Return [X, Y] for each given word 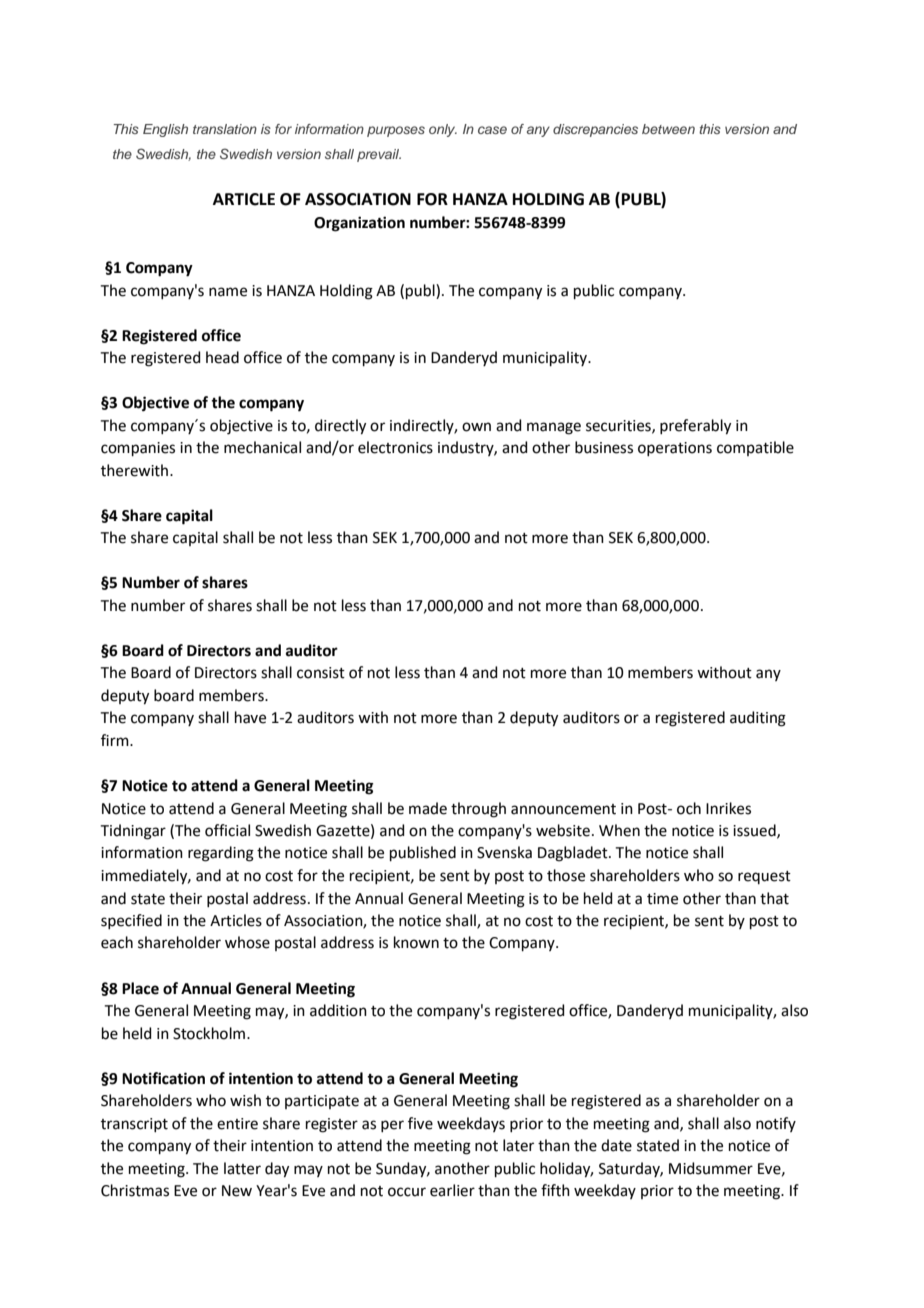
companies [138, 449]
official [227, 830]
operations [675, 449]
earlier [452, 1190]
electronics [395, 447]
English [165, 130]
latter [242, 1168]
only [443, 130]
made [428, 808]
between [668, 129]
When [619, 830]
